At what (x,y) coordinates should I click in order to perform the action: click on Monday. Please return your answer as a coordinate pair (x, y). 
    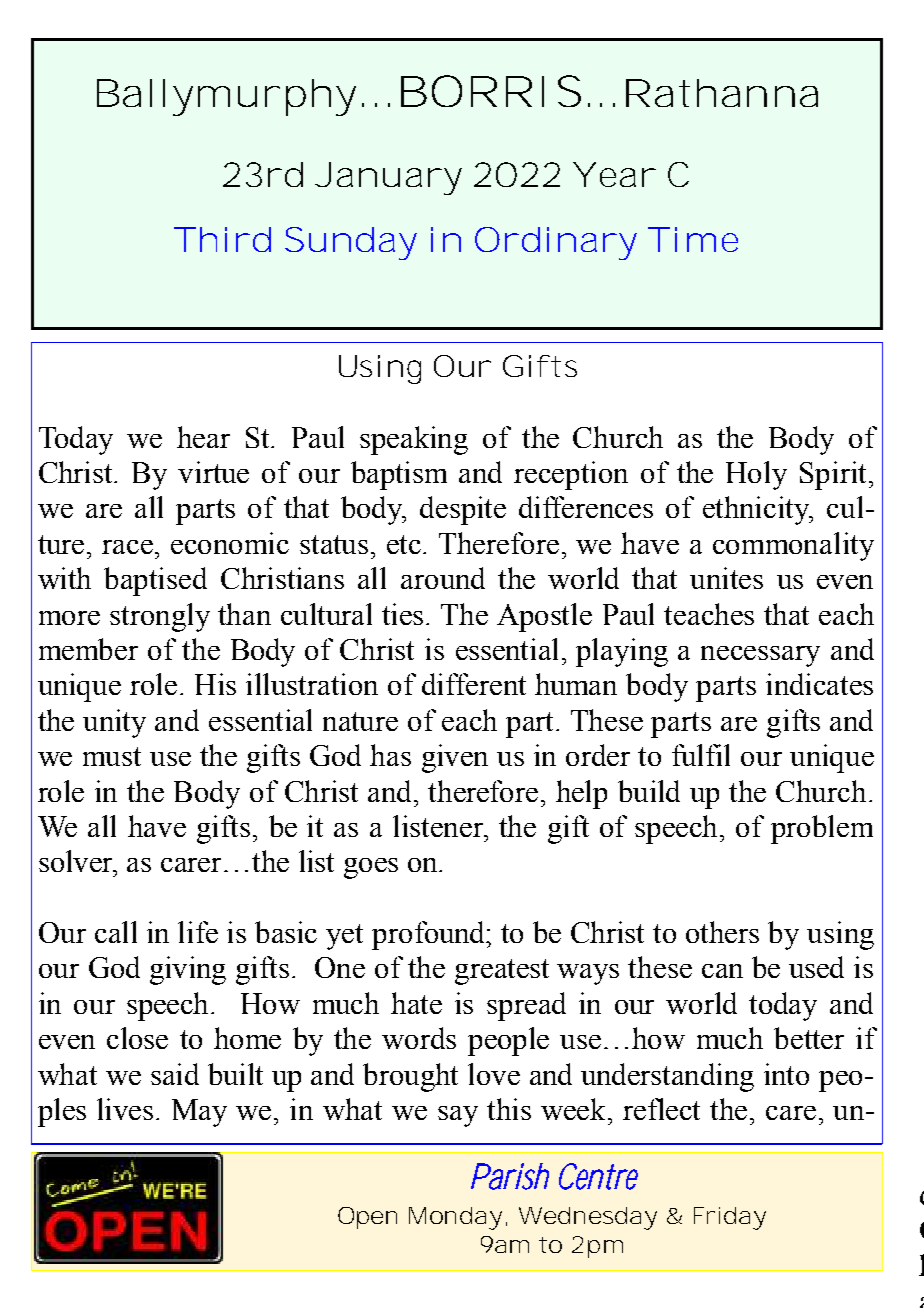
    Looking at the image, I should click on (455, 1218).
